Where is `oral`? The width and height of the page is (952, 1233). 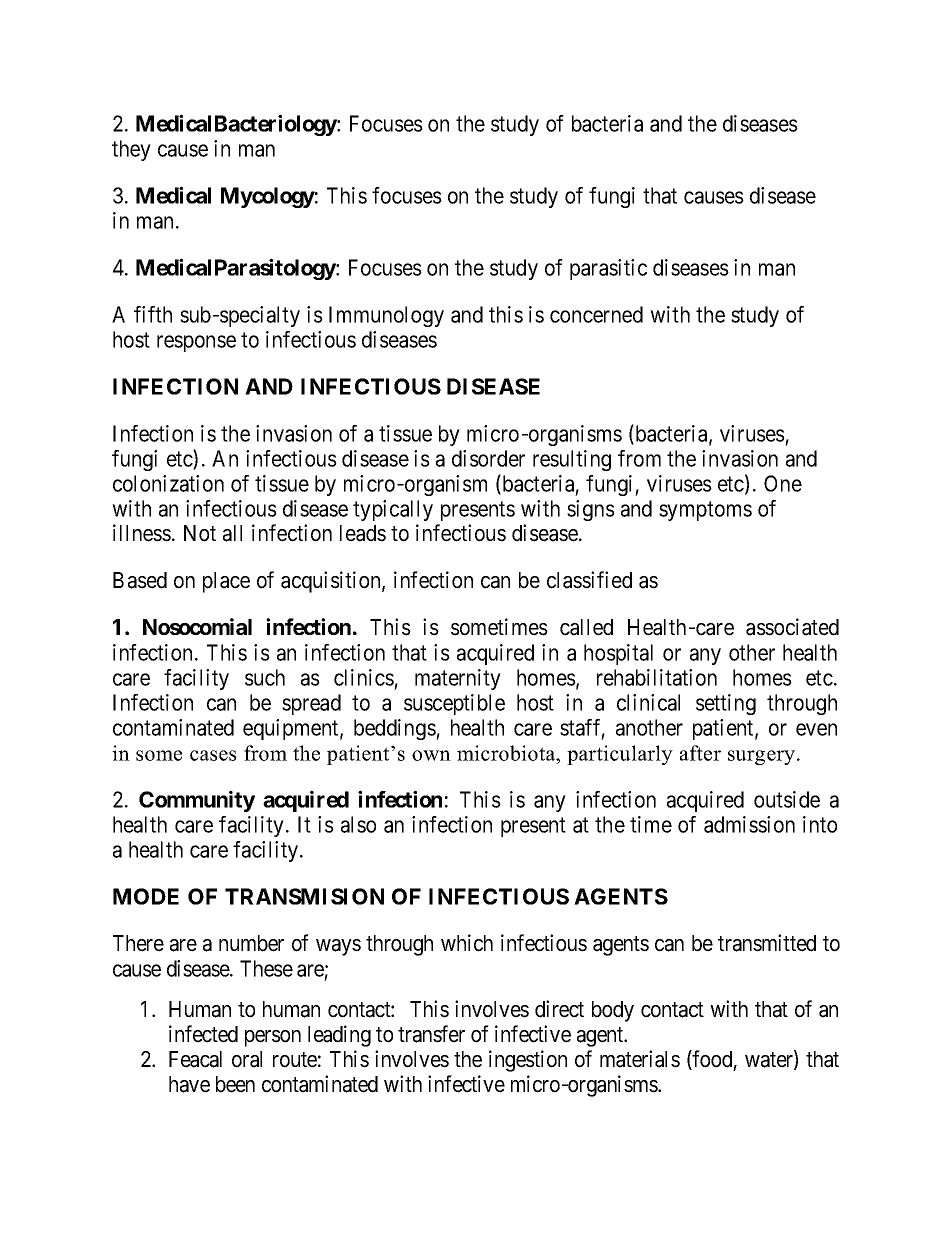
oral is located at coordinates (247, 1059).
